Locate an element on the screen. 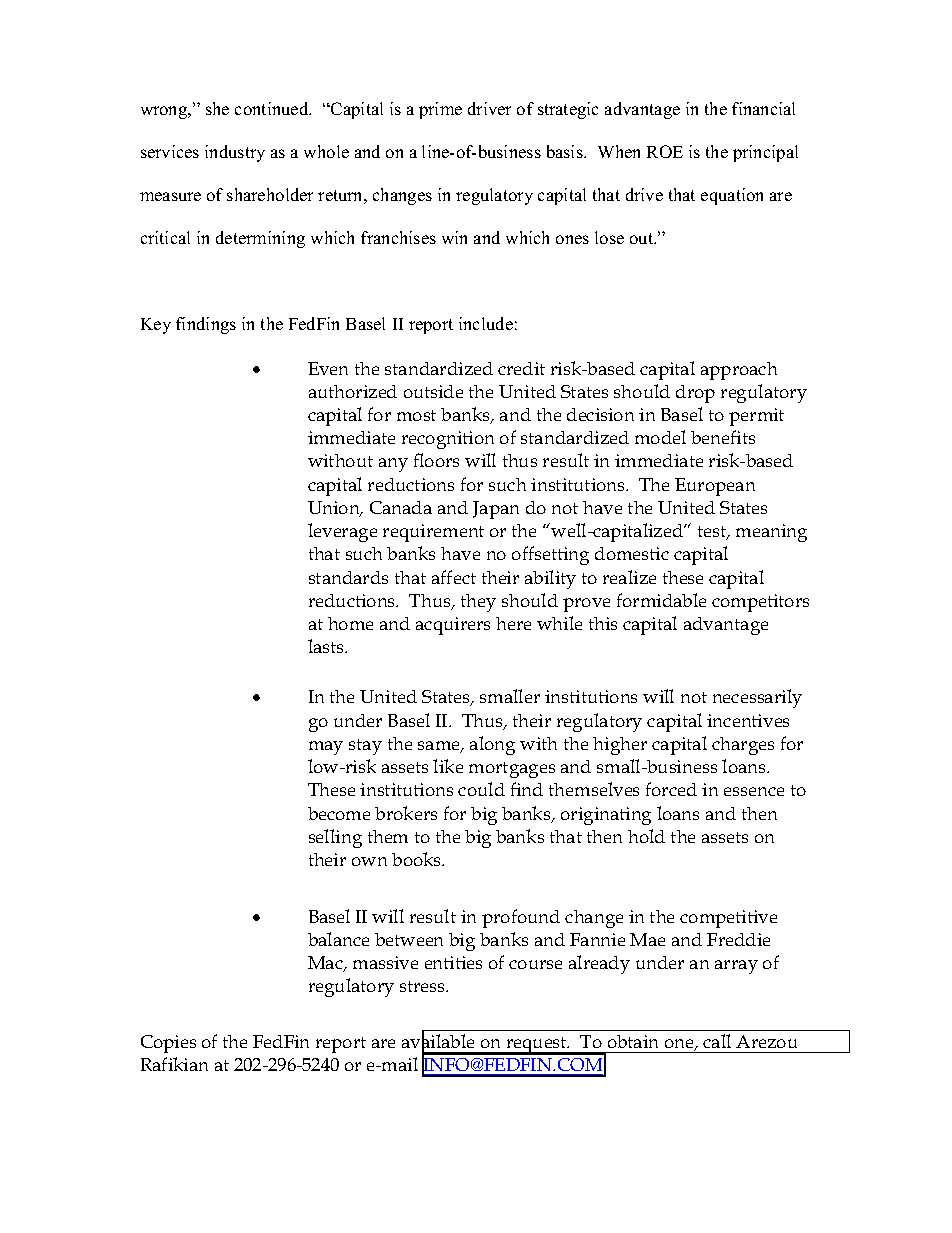  formidable is located at coordinates (661, 600).
